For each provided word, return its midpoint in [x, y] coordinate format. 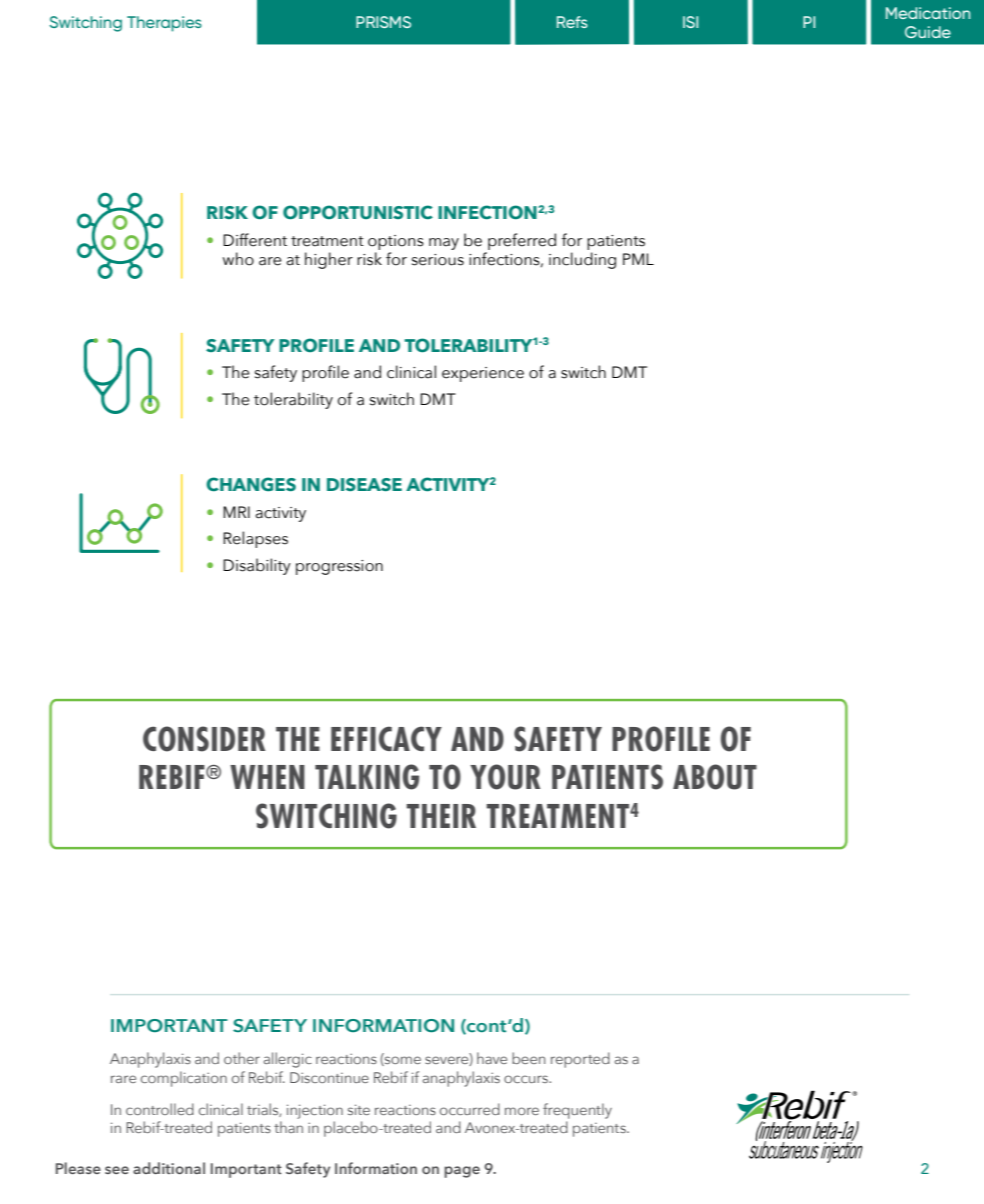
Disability [257, 566]
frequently [577, 1111]
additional [169, 1168]
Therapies [164, 24]
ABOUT [715, 777]
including [582, 260]
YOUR [505, 777]
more [522, 1111]
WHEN [267, 777]
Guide [928, 32]
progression [339, 567]
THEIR [441, 816]
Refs [572, 22]
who [238, 259]
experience [483, 374]
